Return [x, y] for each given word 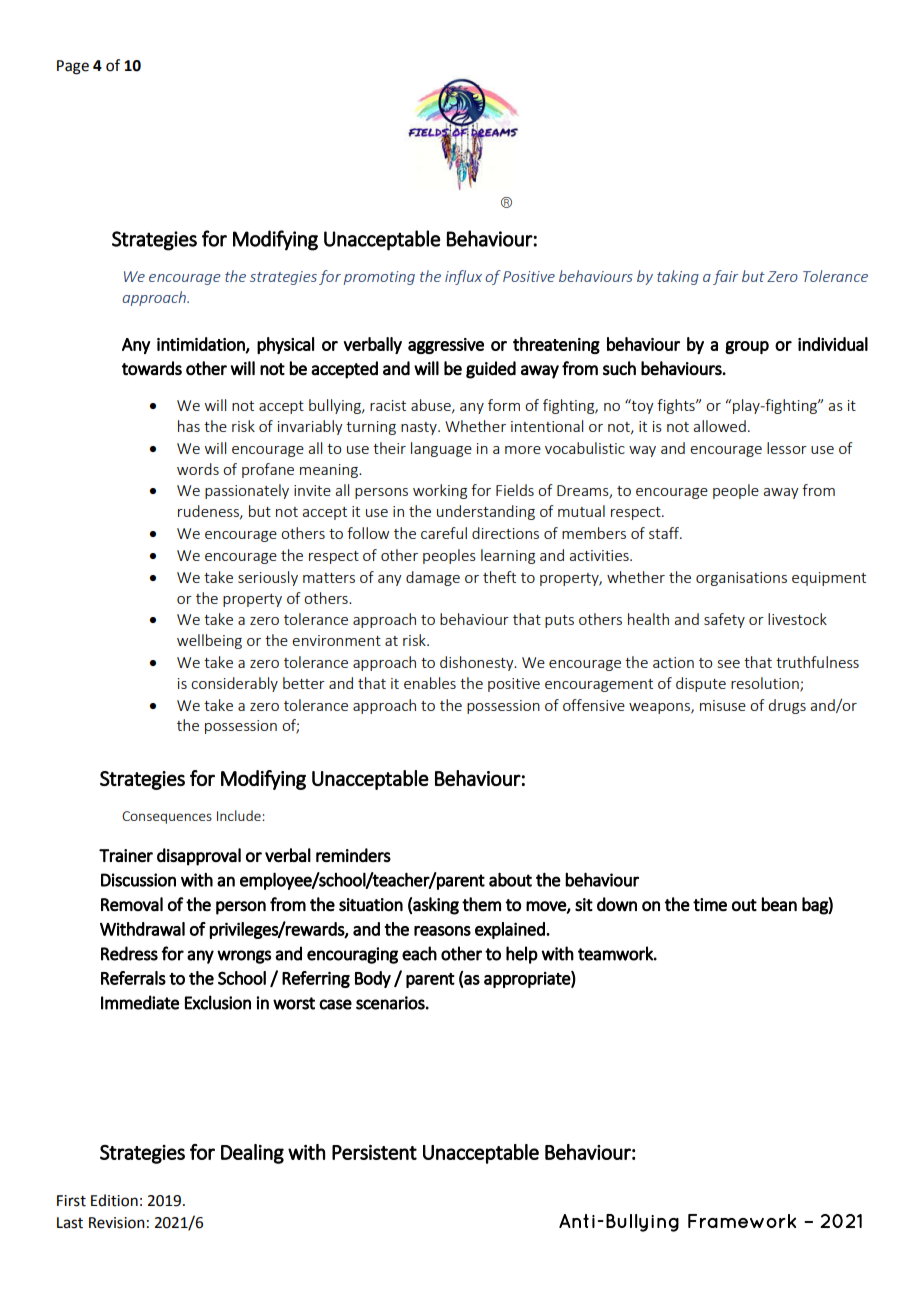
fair [725, 277]
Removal [132, 904]
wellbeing [209, 641]
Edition [114, 1200]
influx [463, 277]
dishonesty [478, 663]
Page [73, 67]
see [729, 664]
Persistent [374, 1152]
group [747, 347]
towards [152, 368]
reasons [442, 931]
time [710, 905]
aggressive [446, 346]
